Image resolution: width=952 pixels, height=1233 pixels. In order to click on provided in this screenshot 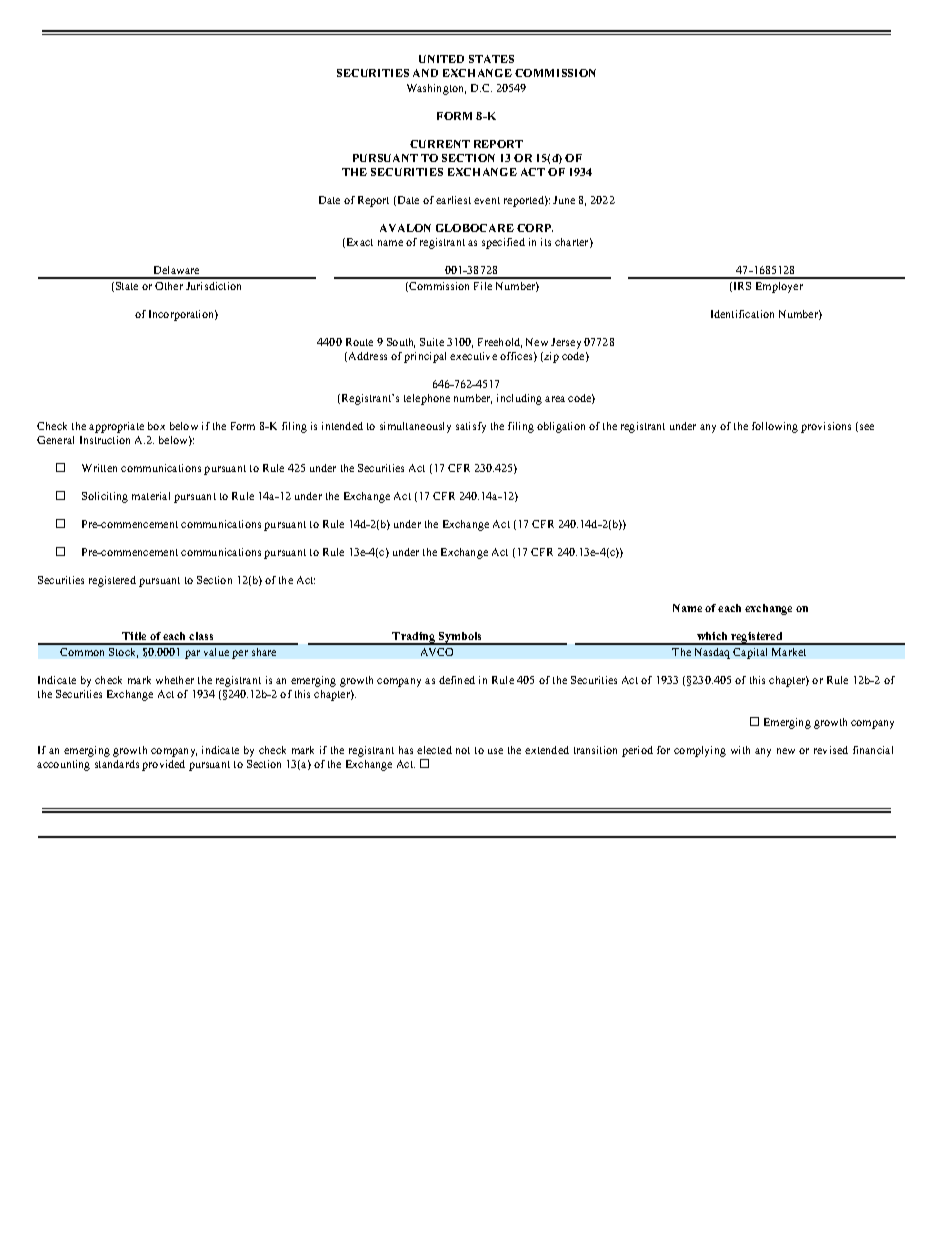, I will do `click(163, 765)`.
